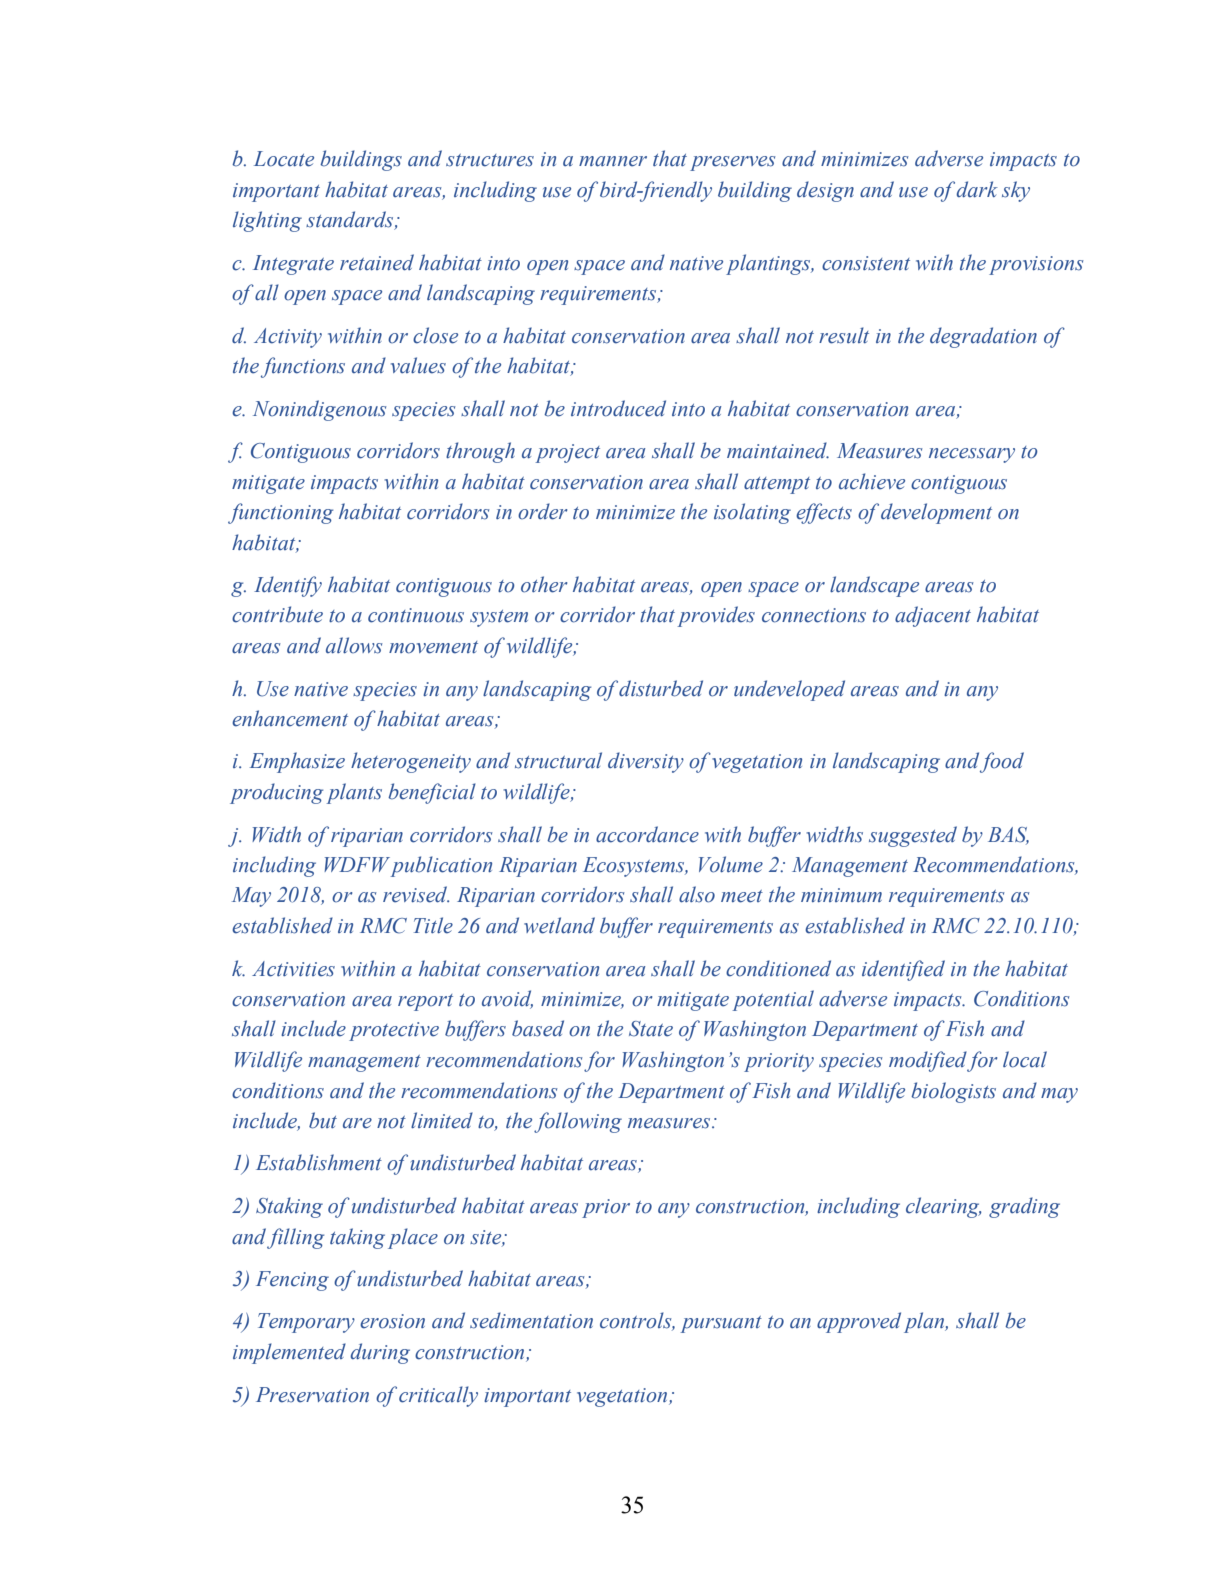  I want to click on adjacent, so click(933, 616).
